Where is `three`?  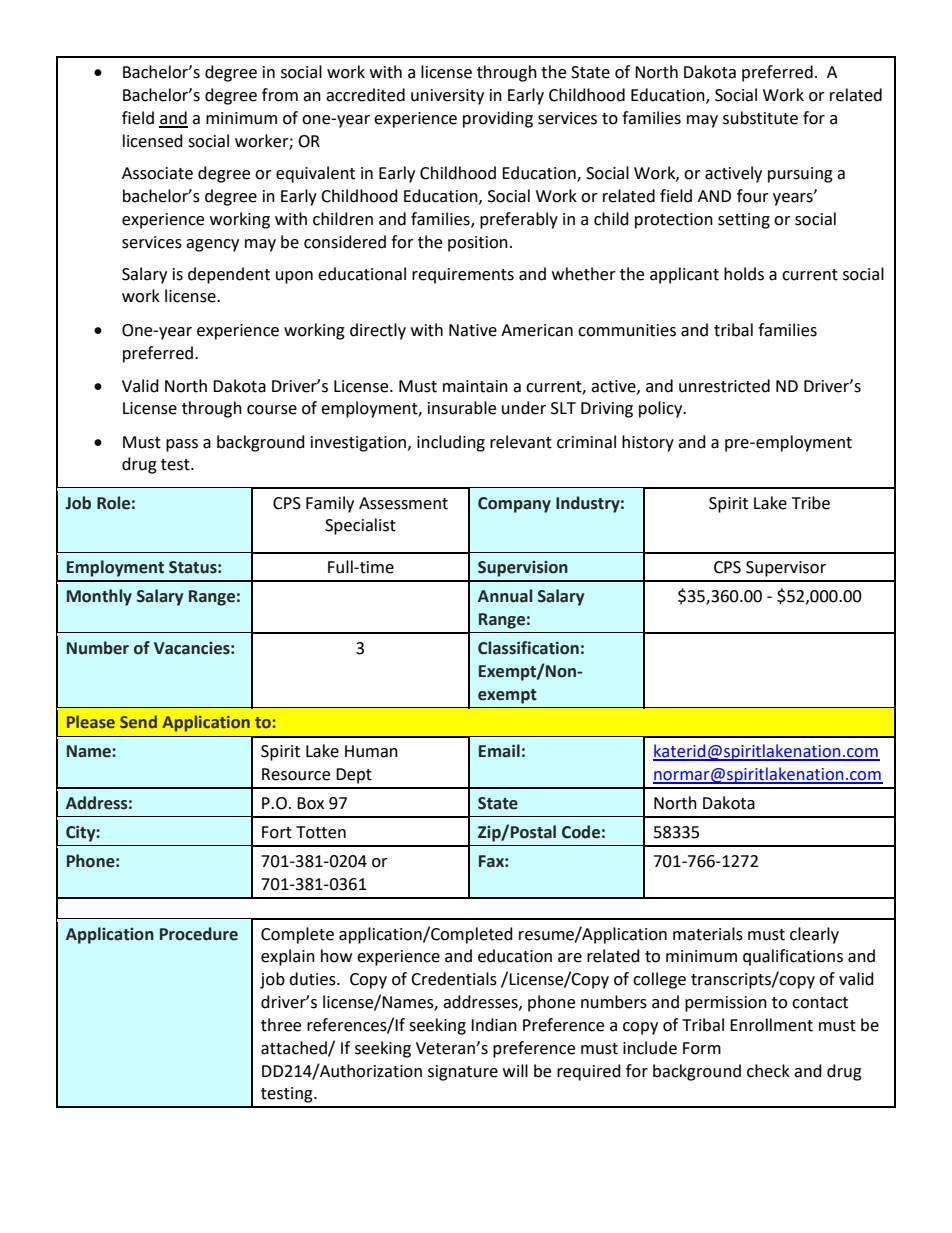 three is located at coordinates (281, 1025).
